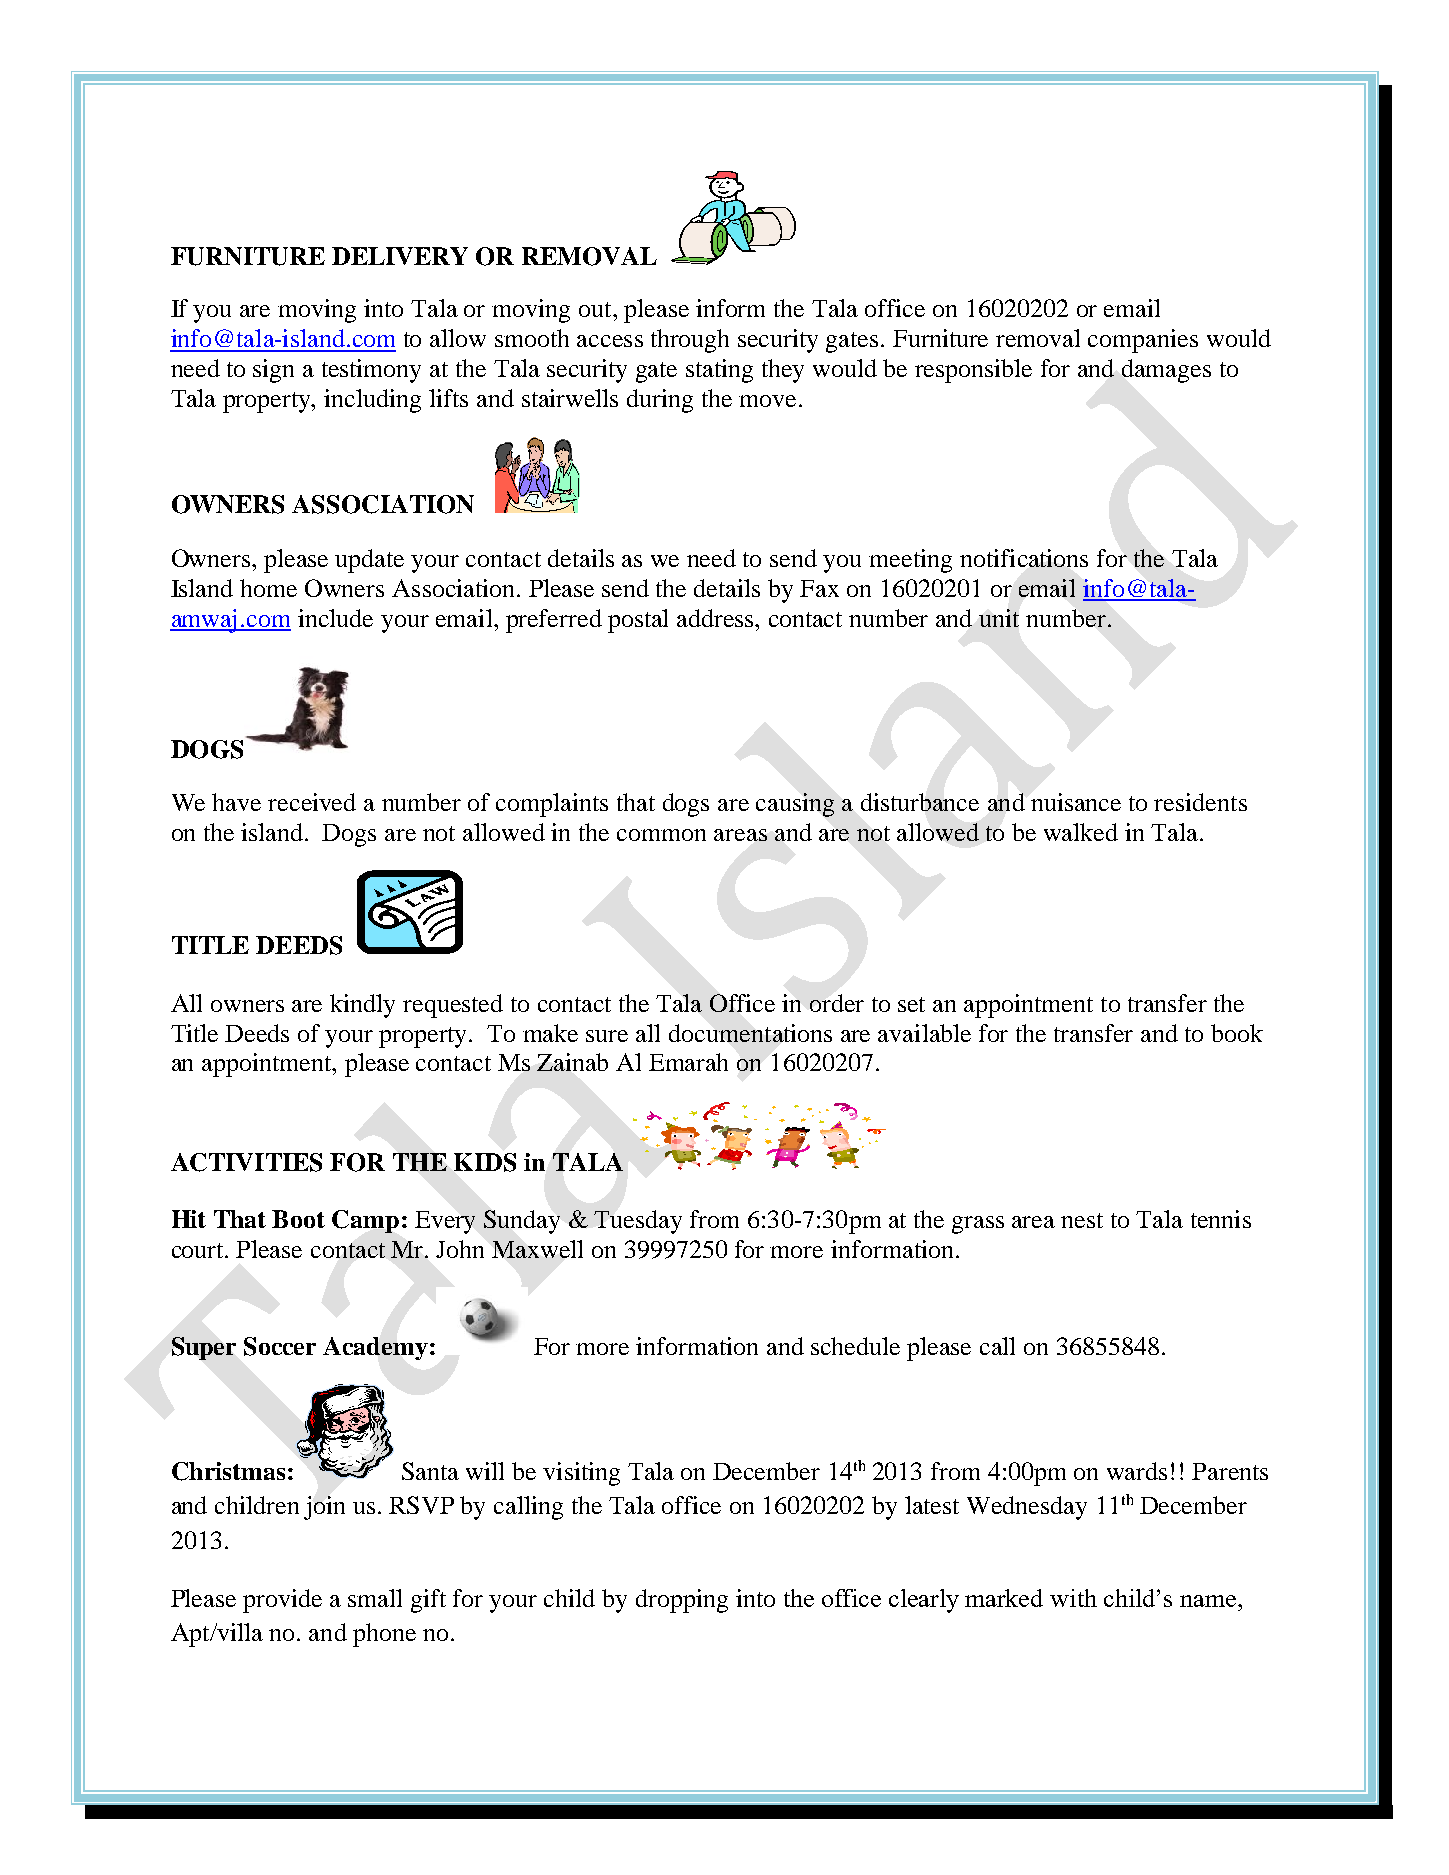 Image resolution: width=1449 pixels, height=1875 pixels. What do you see at coordinates (1024, 558) in the document?
I see `notifications` at bounding box center [1024, 558].
